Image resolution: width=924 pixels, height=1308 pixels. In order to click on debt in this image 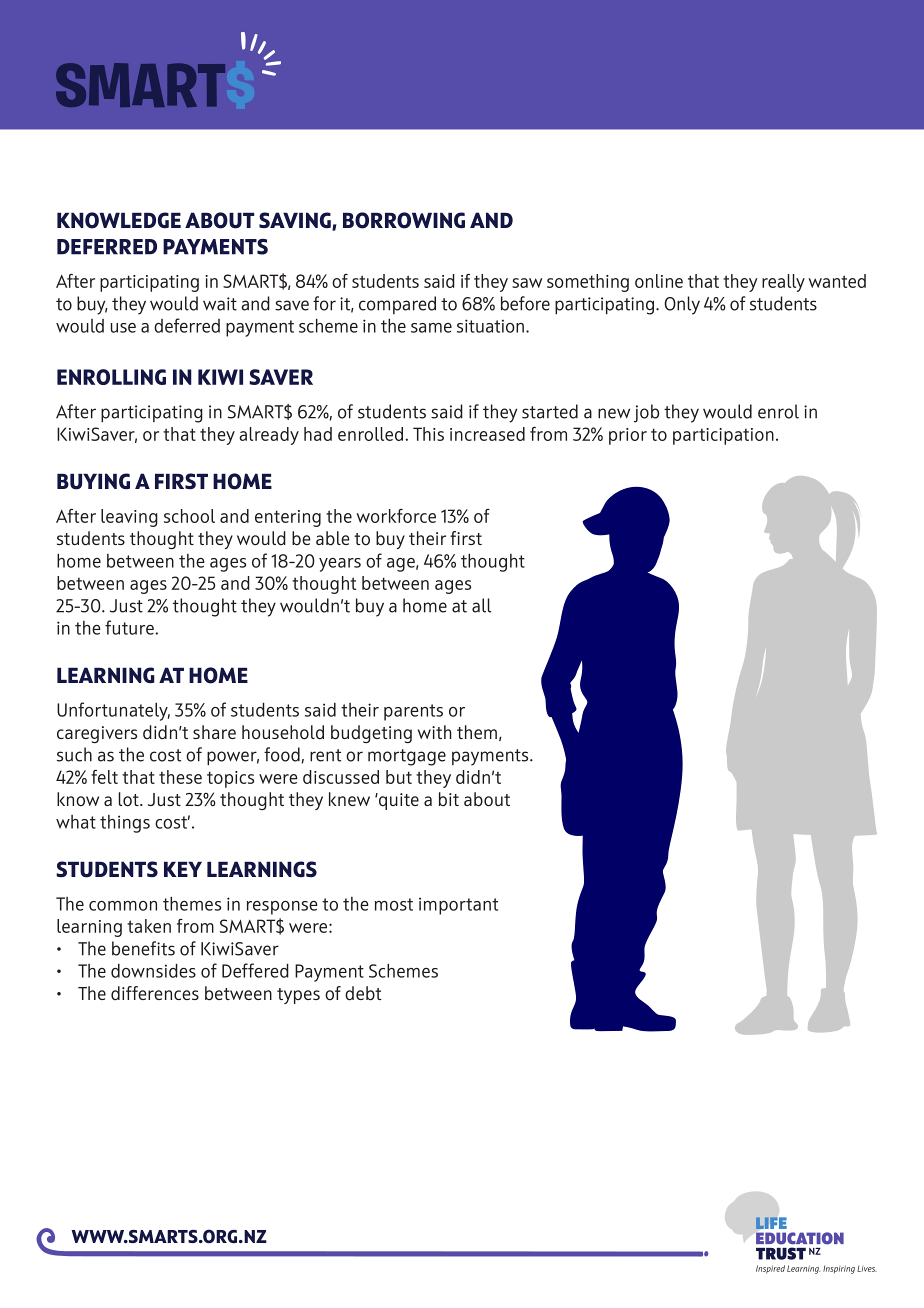, I will do `click(363, 993)`.
